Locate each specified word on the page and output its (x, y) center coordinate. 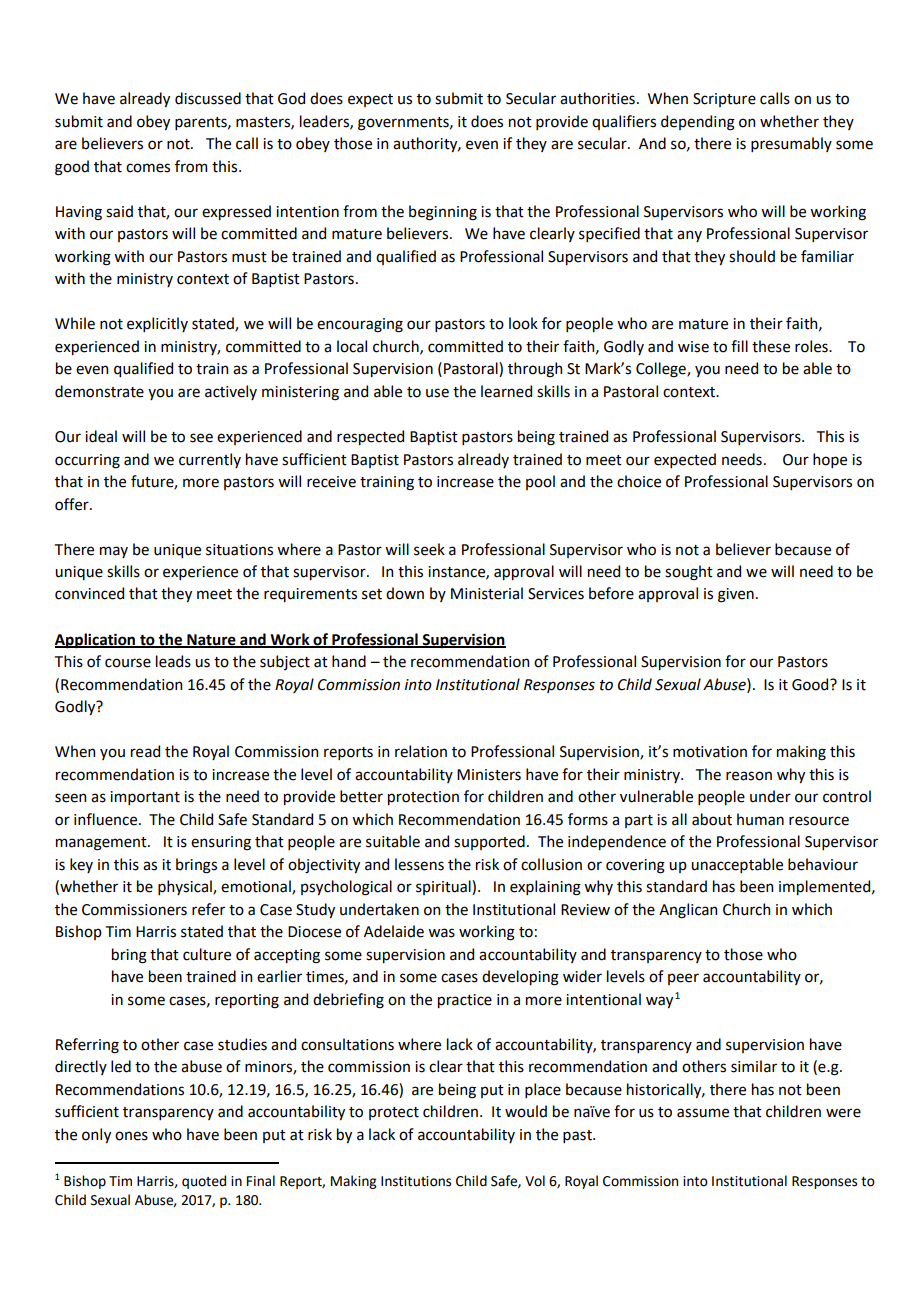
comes (148, 168)
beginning (443, 213)
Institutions (416, 1181)
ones (131, 1136)
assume (703, 1113)
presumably (791, 144)
